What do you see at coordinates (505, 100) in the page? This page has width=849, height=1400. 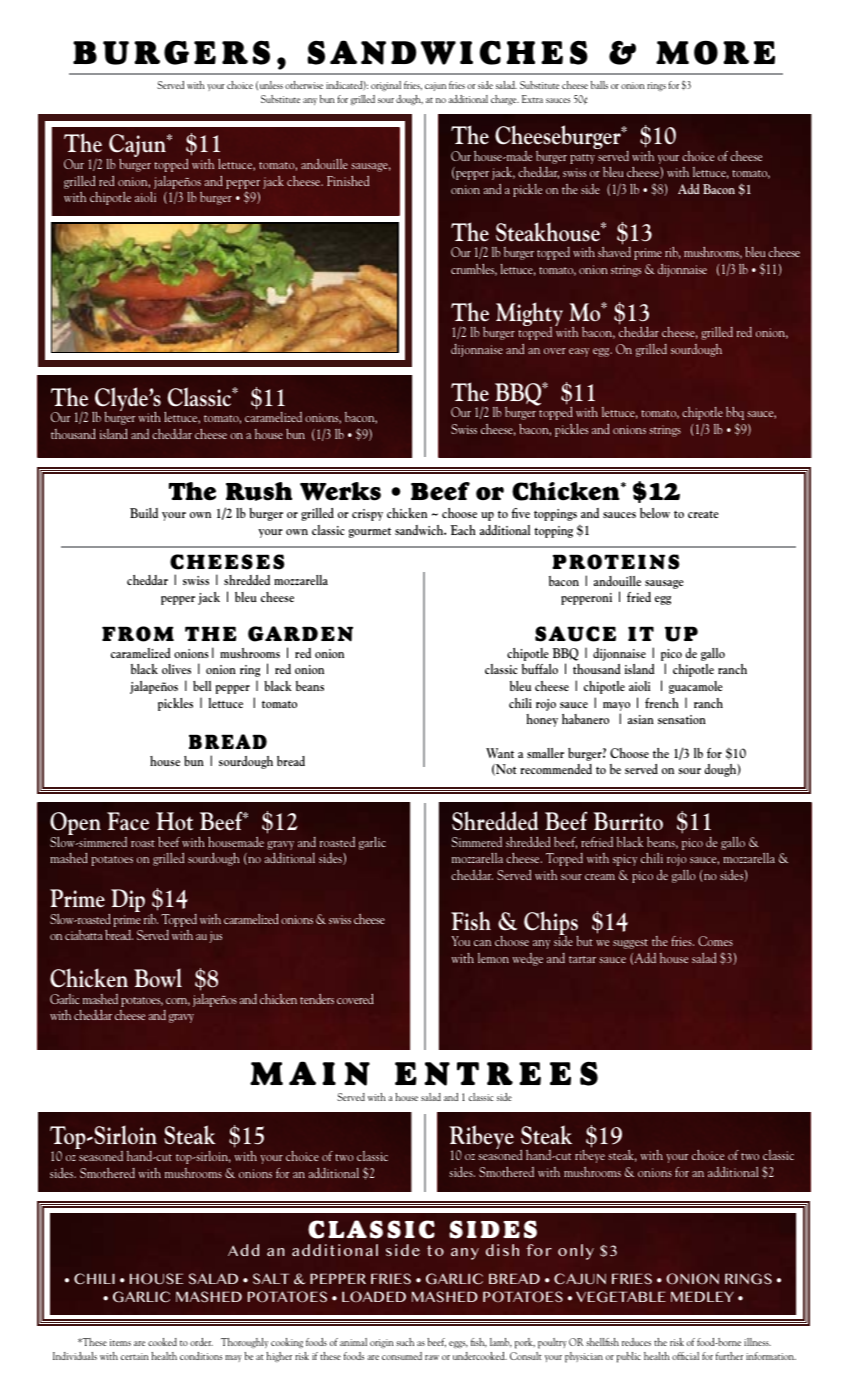 I see `charge` at bounding box center [505, 100].
